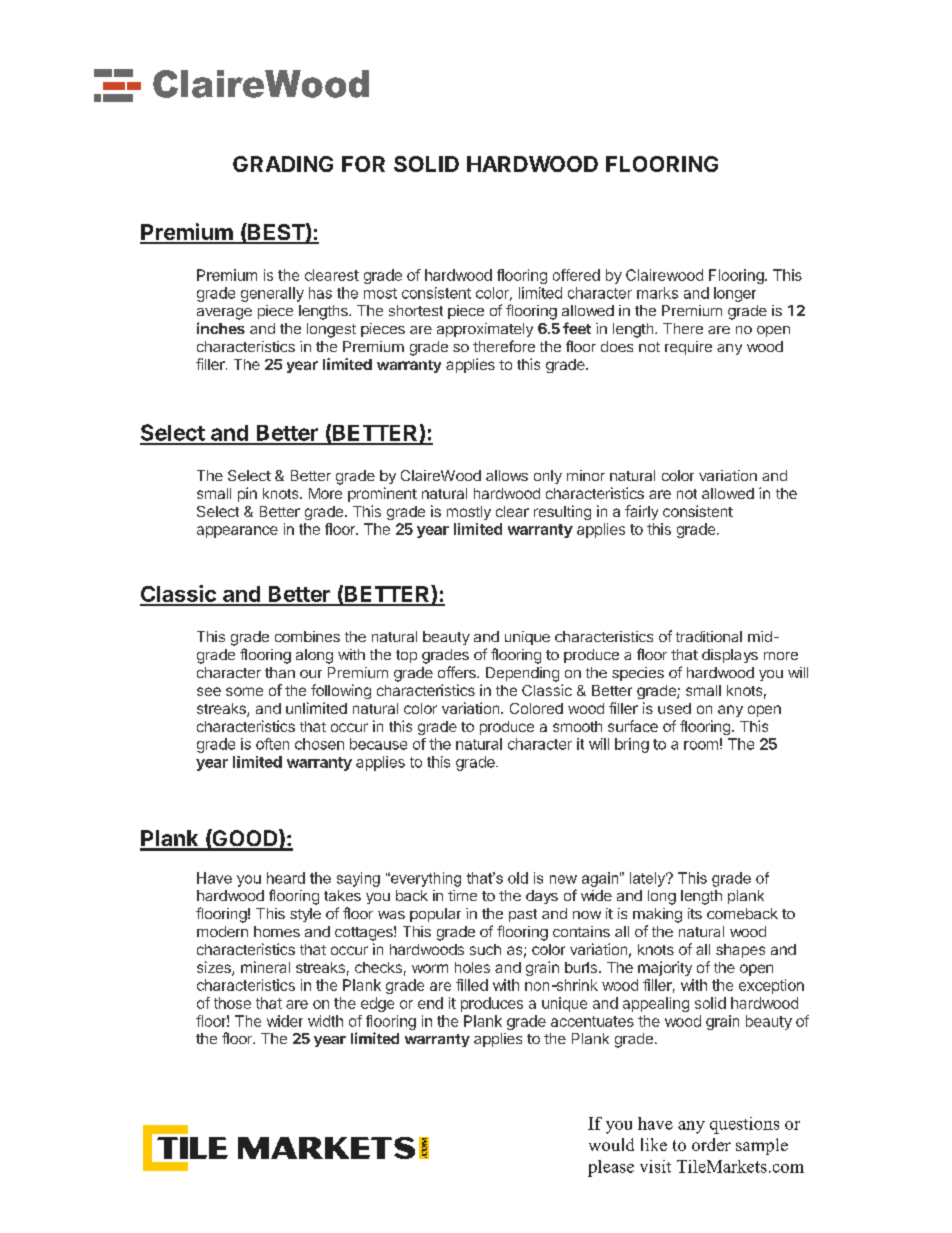 The height and width of the screenshot is (1233, 952). What do you see at coordinates (576, 275) in the screenshot?
I see `offered` at bounding box center [576, 275].
